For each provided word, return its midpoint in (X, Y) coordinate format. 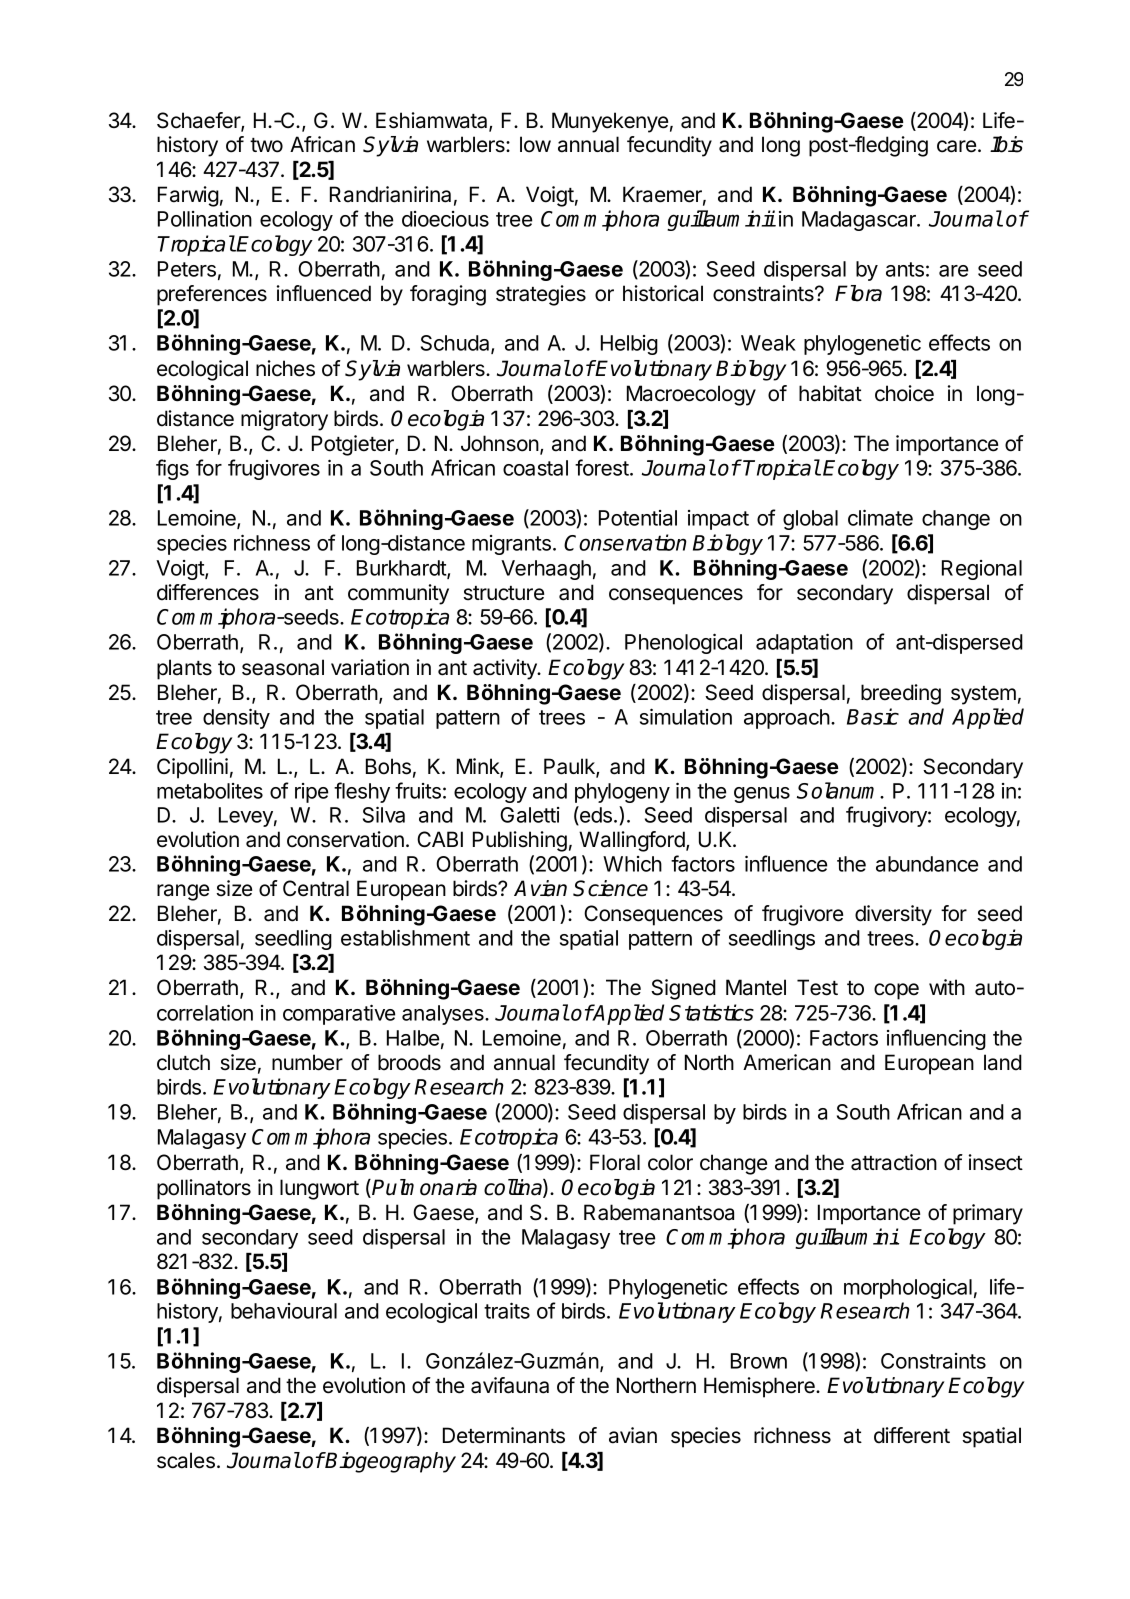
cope (896, 991)
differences (208, 592)
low (535, 144)
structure (503, 593)
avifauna (510, 1385)
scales (186, 1460)
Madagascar (860, 221)
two (266, 145)
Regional (982, 570)
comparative (339, 1014)
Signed (683, 989)
